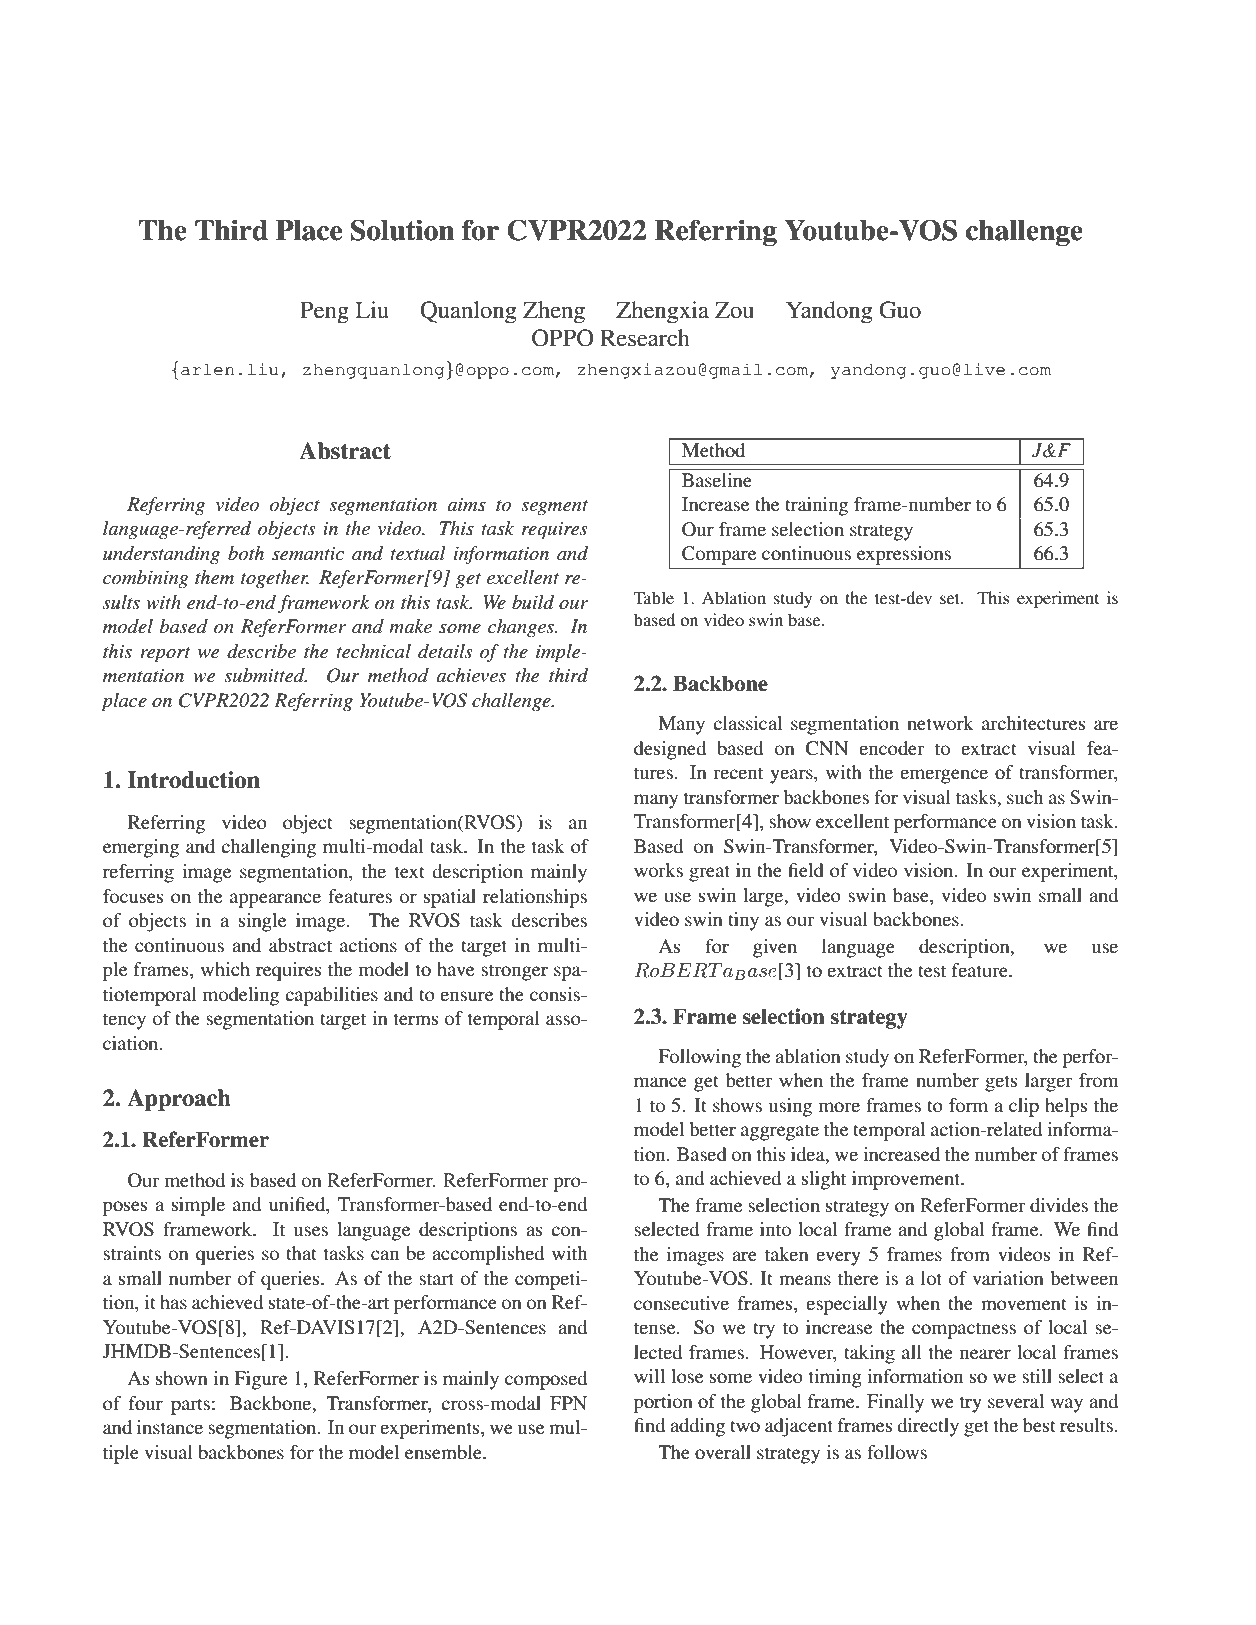 The image size is (1256, 1625). I want to click on such, so click(1025, 797).
